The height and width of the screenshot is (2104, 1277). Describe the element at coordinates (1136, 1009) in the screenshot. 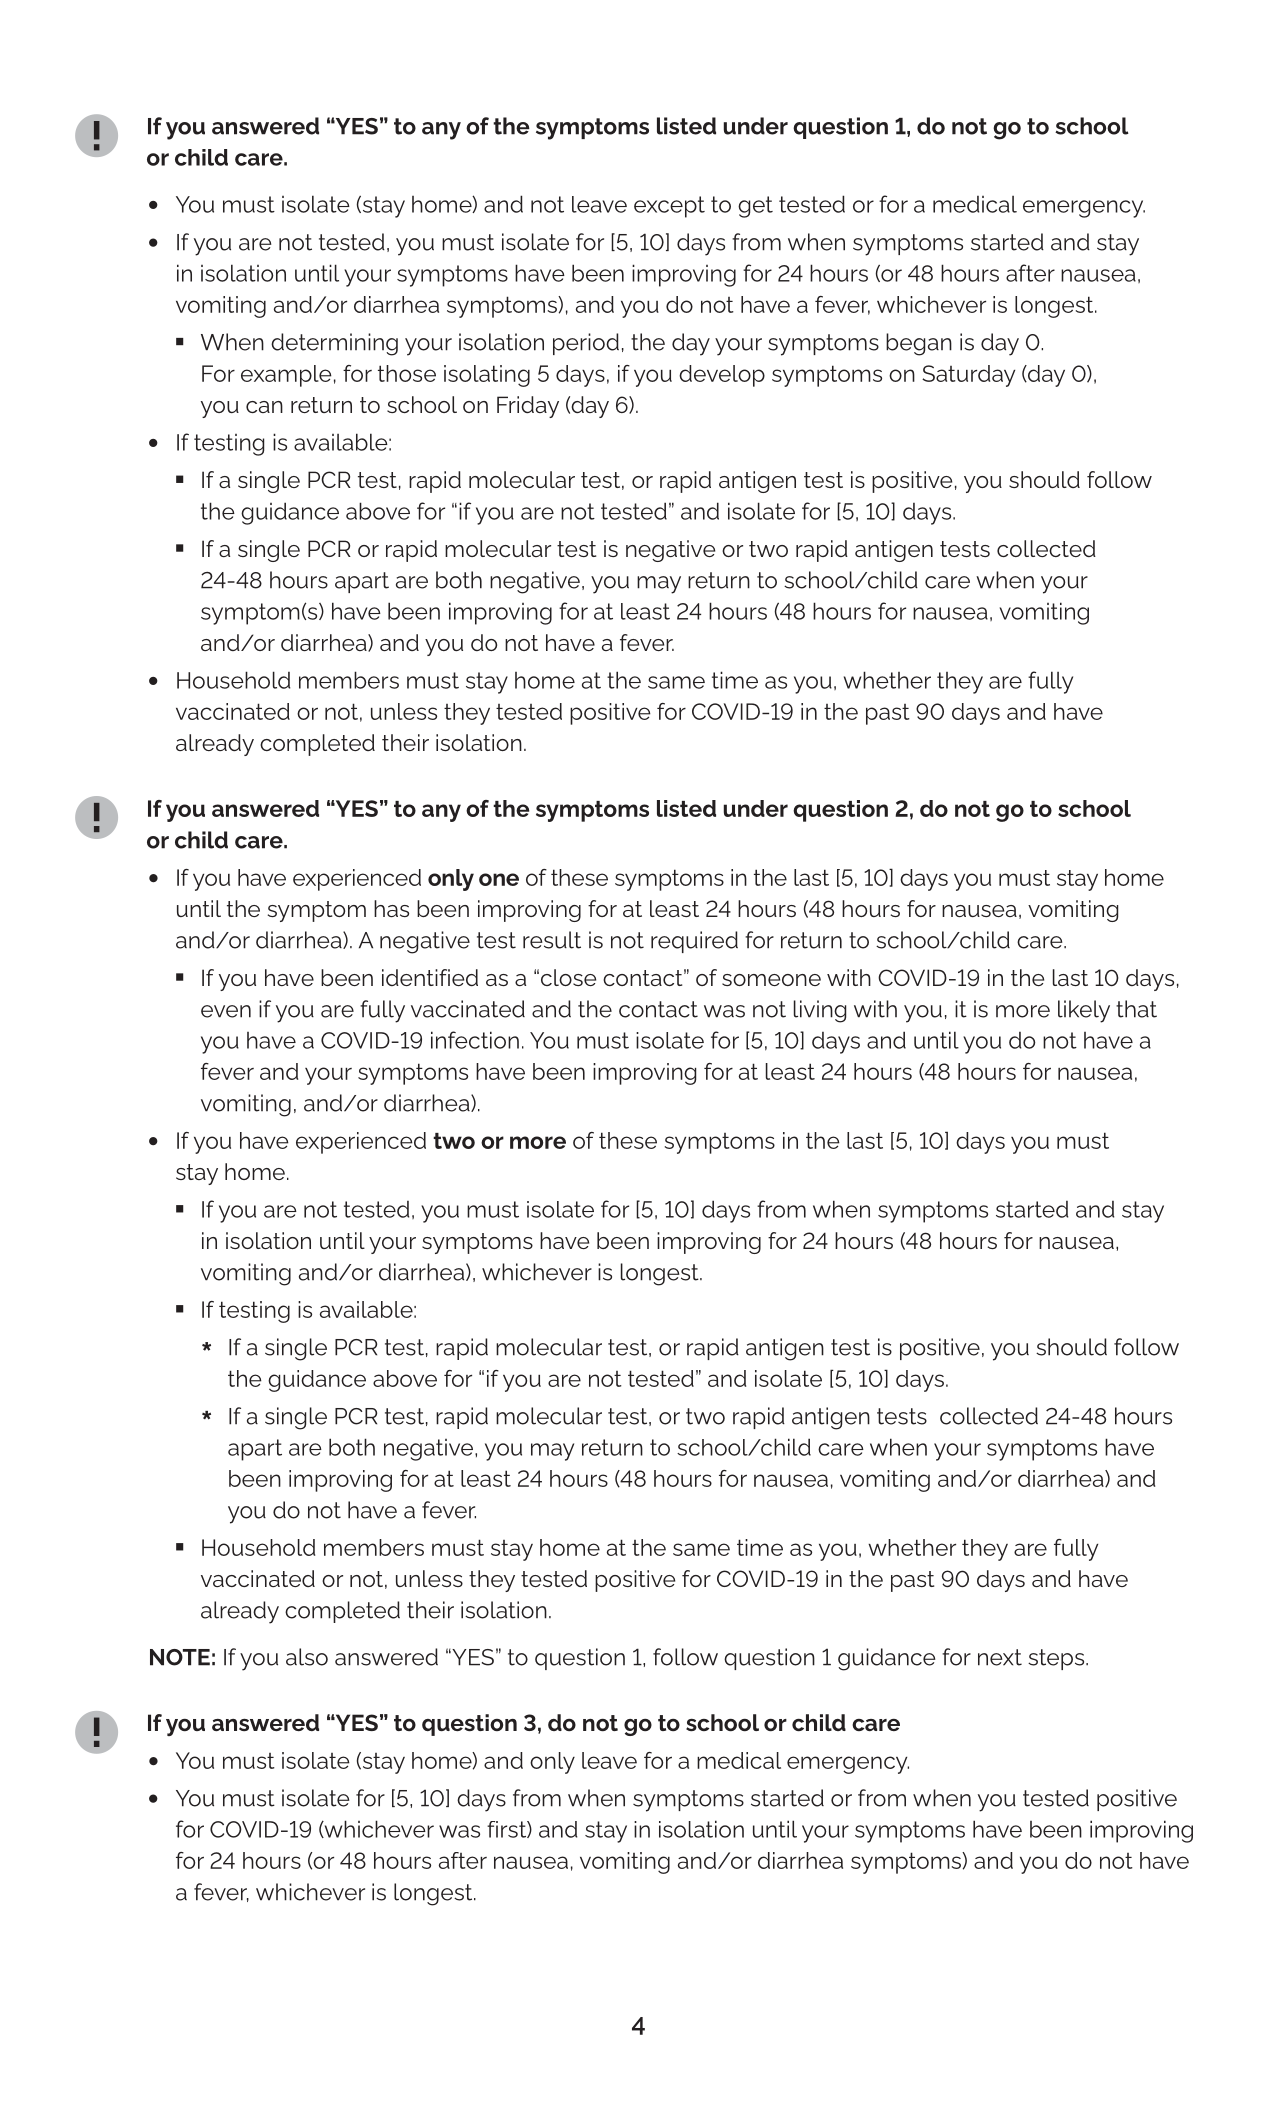

I see `that` at that location.
